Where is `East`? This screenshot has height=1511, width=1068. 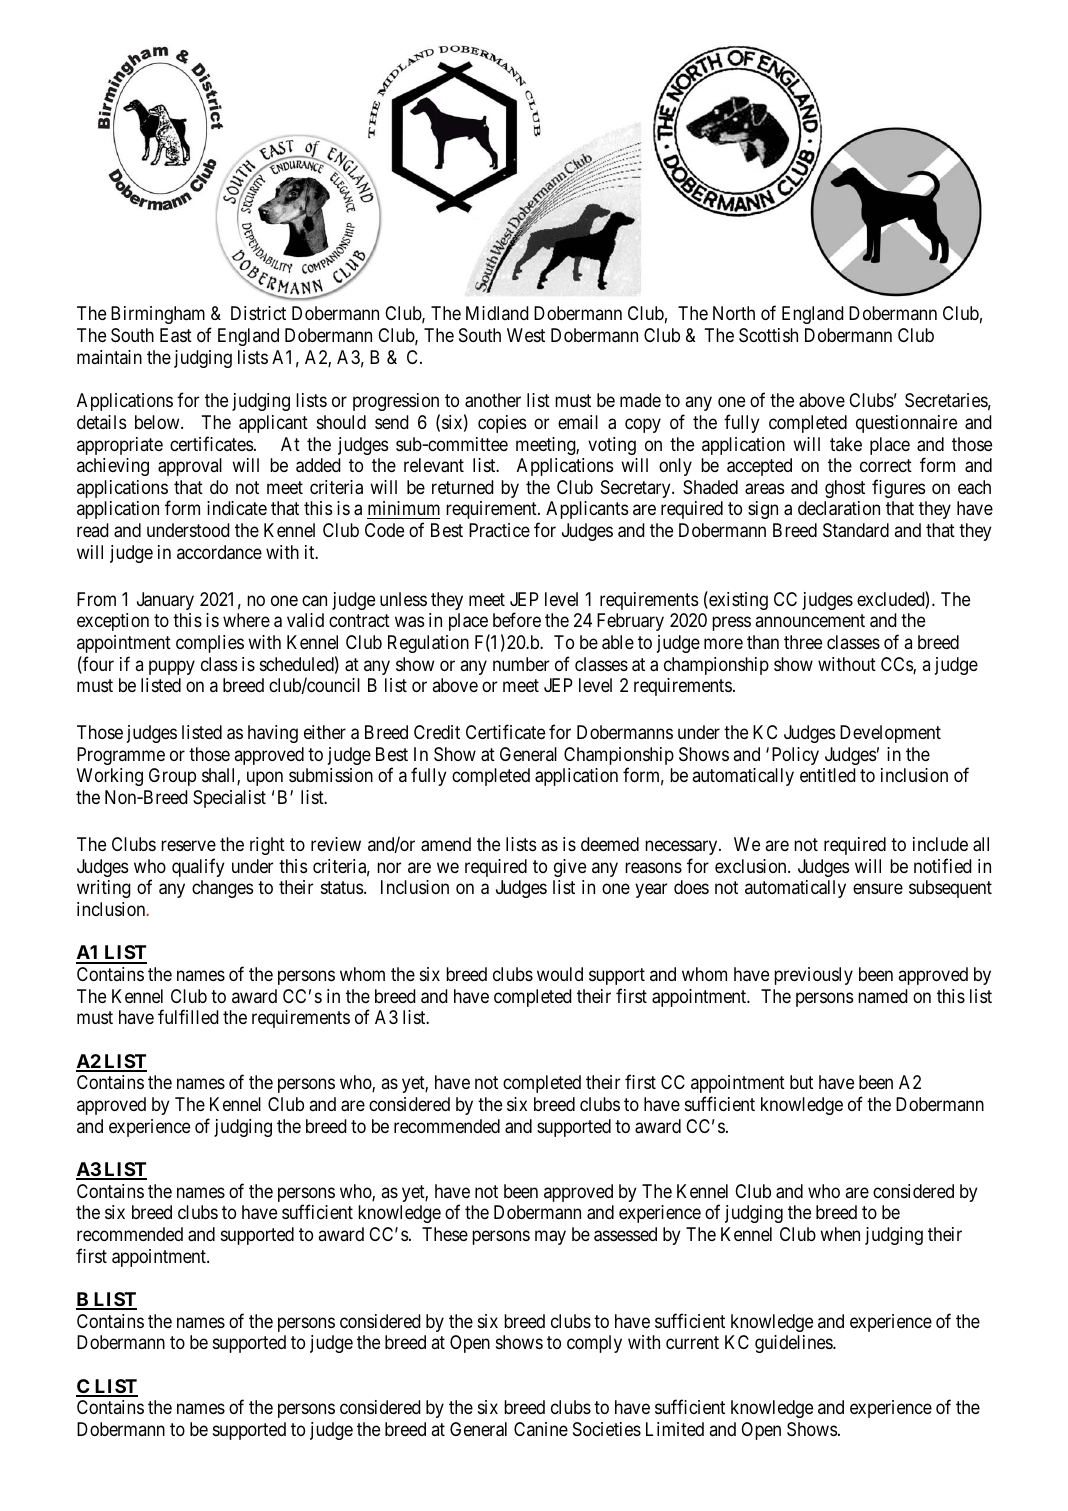 East is located at coordinates (176, 335).
